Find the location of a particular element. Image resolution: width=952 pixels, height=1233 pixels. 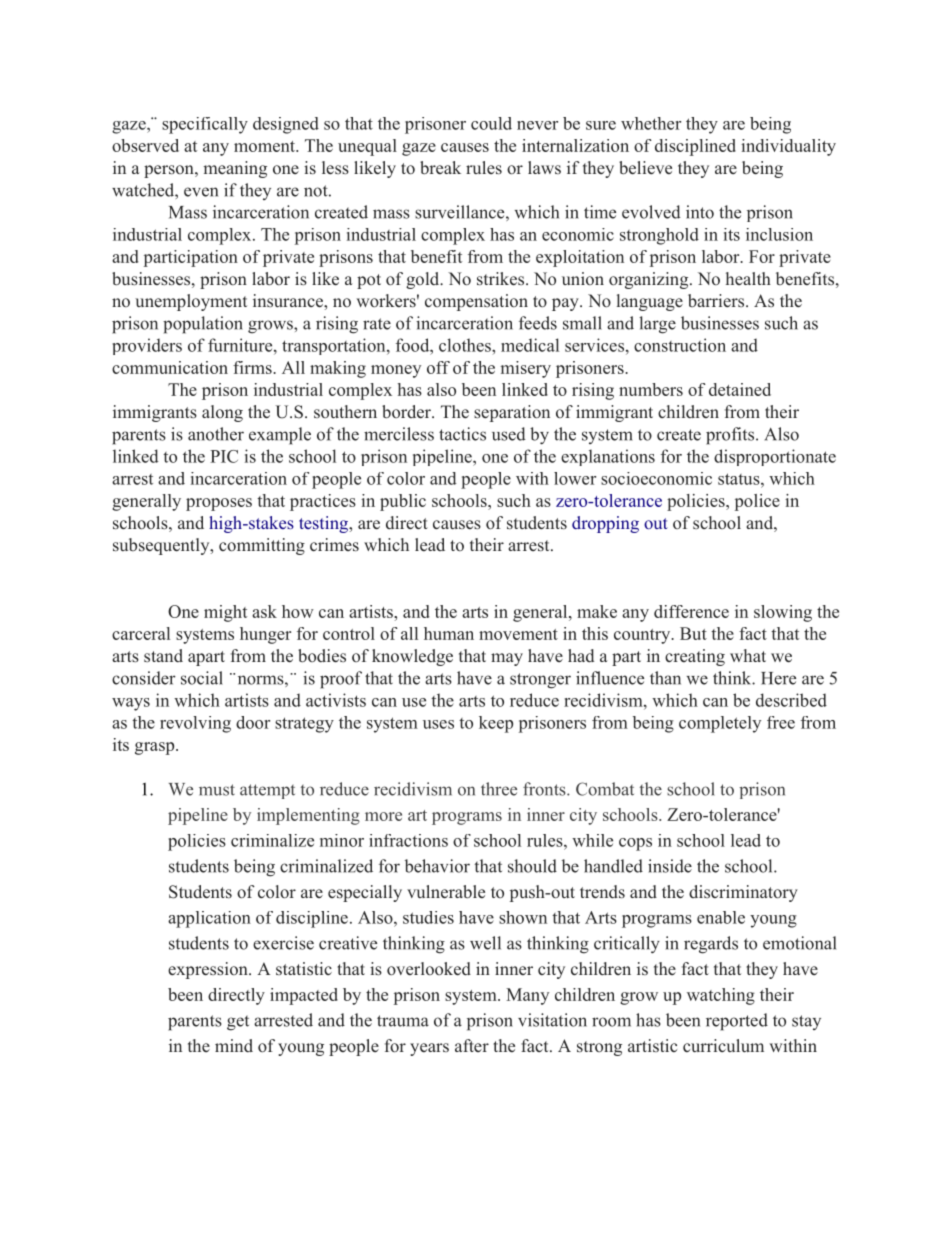

might is located at coordinates (225, 613).
